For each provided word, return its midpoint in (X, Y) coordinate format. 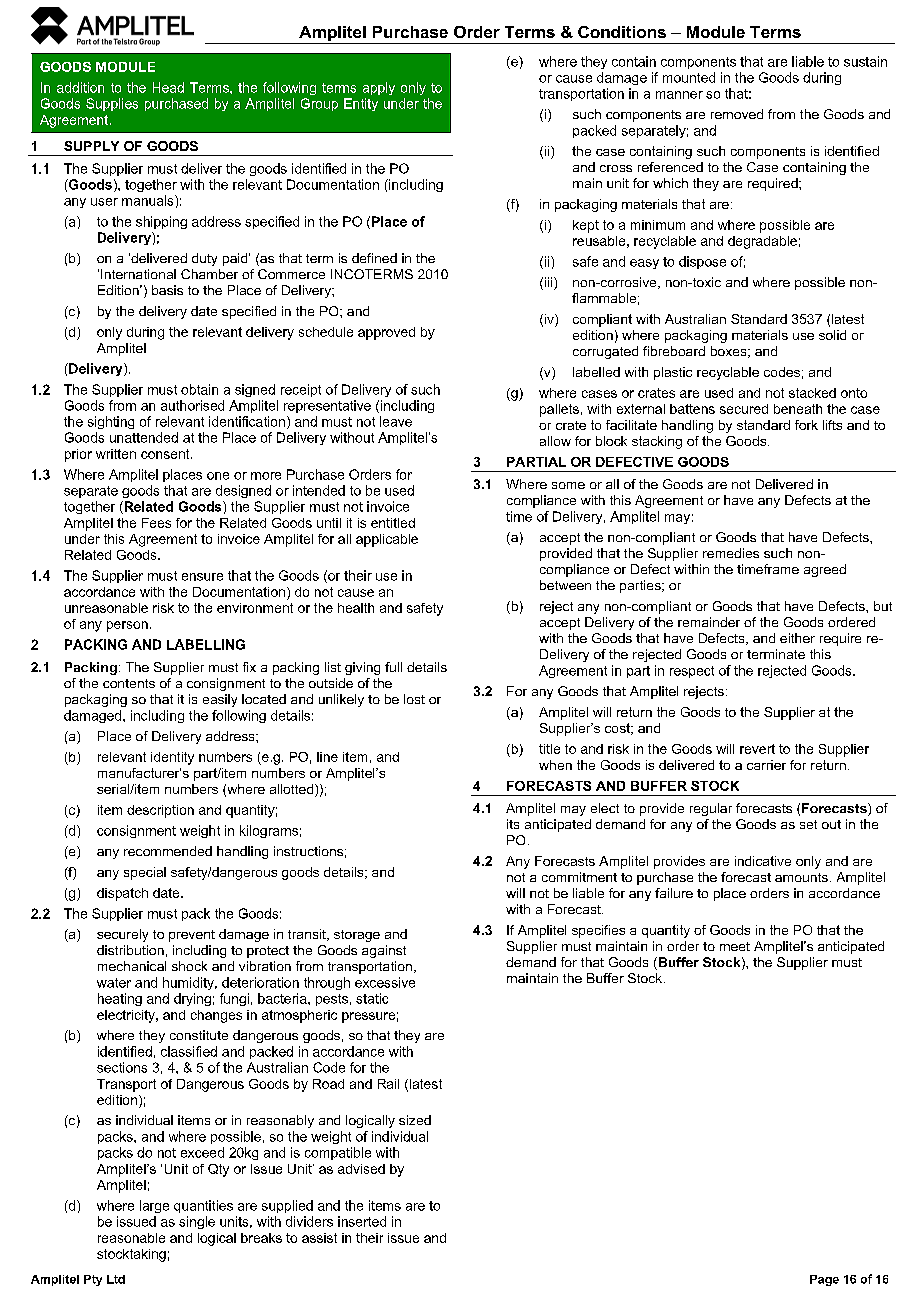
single (197, 1222)
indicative (763, 861)
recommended (168, 851)
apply (379, 88)
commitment (579, 877)
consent (166, 454)
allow (555, 441)
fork (806, 425)
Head (168, 87)
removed (737, 114)
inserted (362, 1221)
